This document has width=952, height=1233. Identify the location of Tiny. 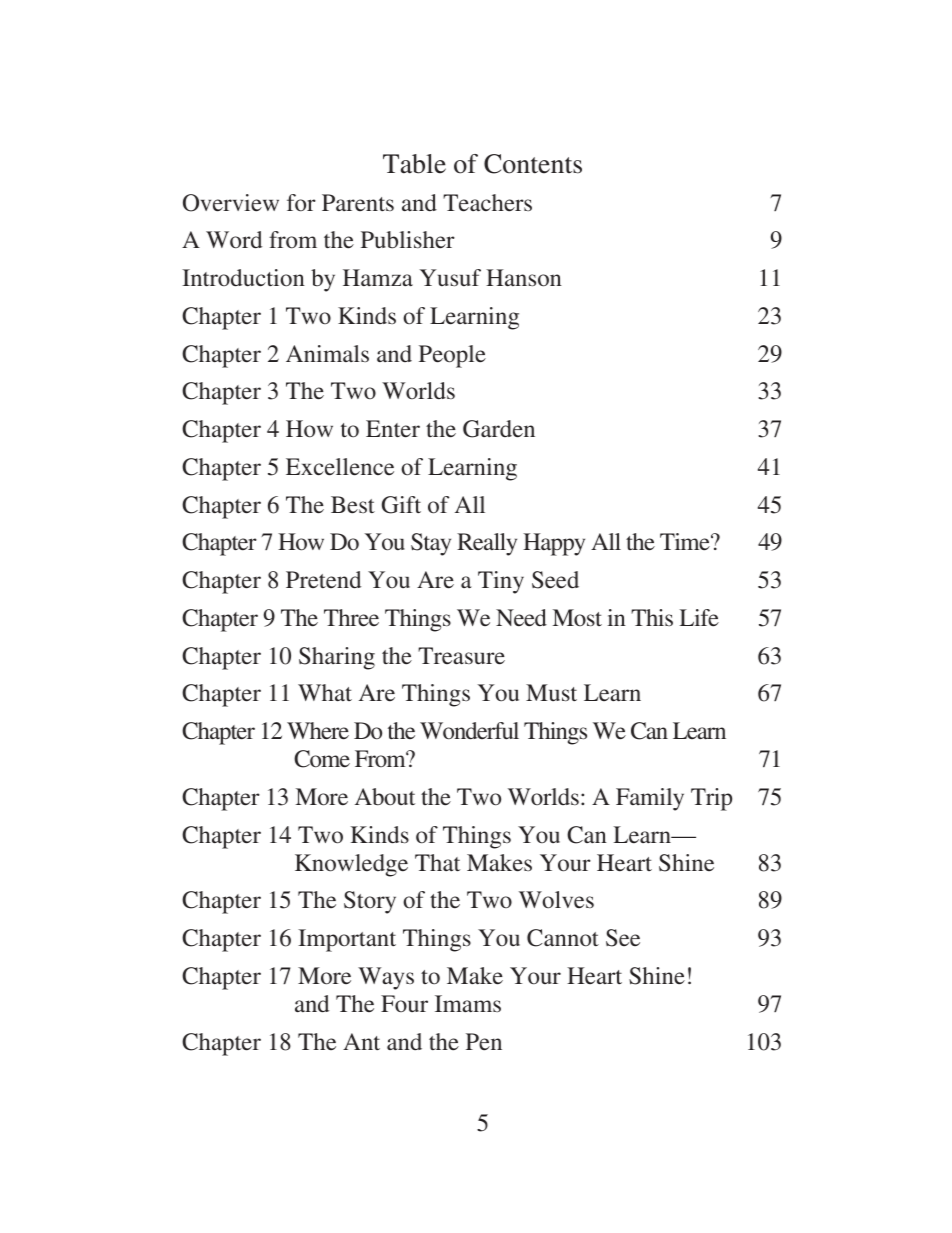
(501, 582).
